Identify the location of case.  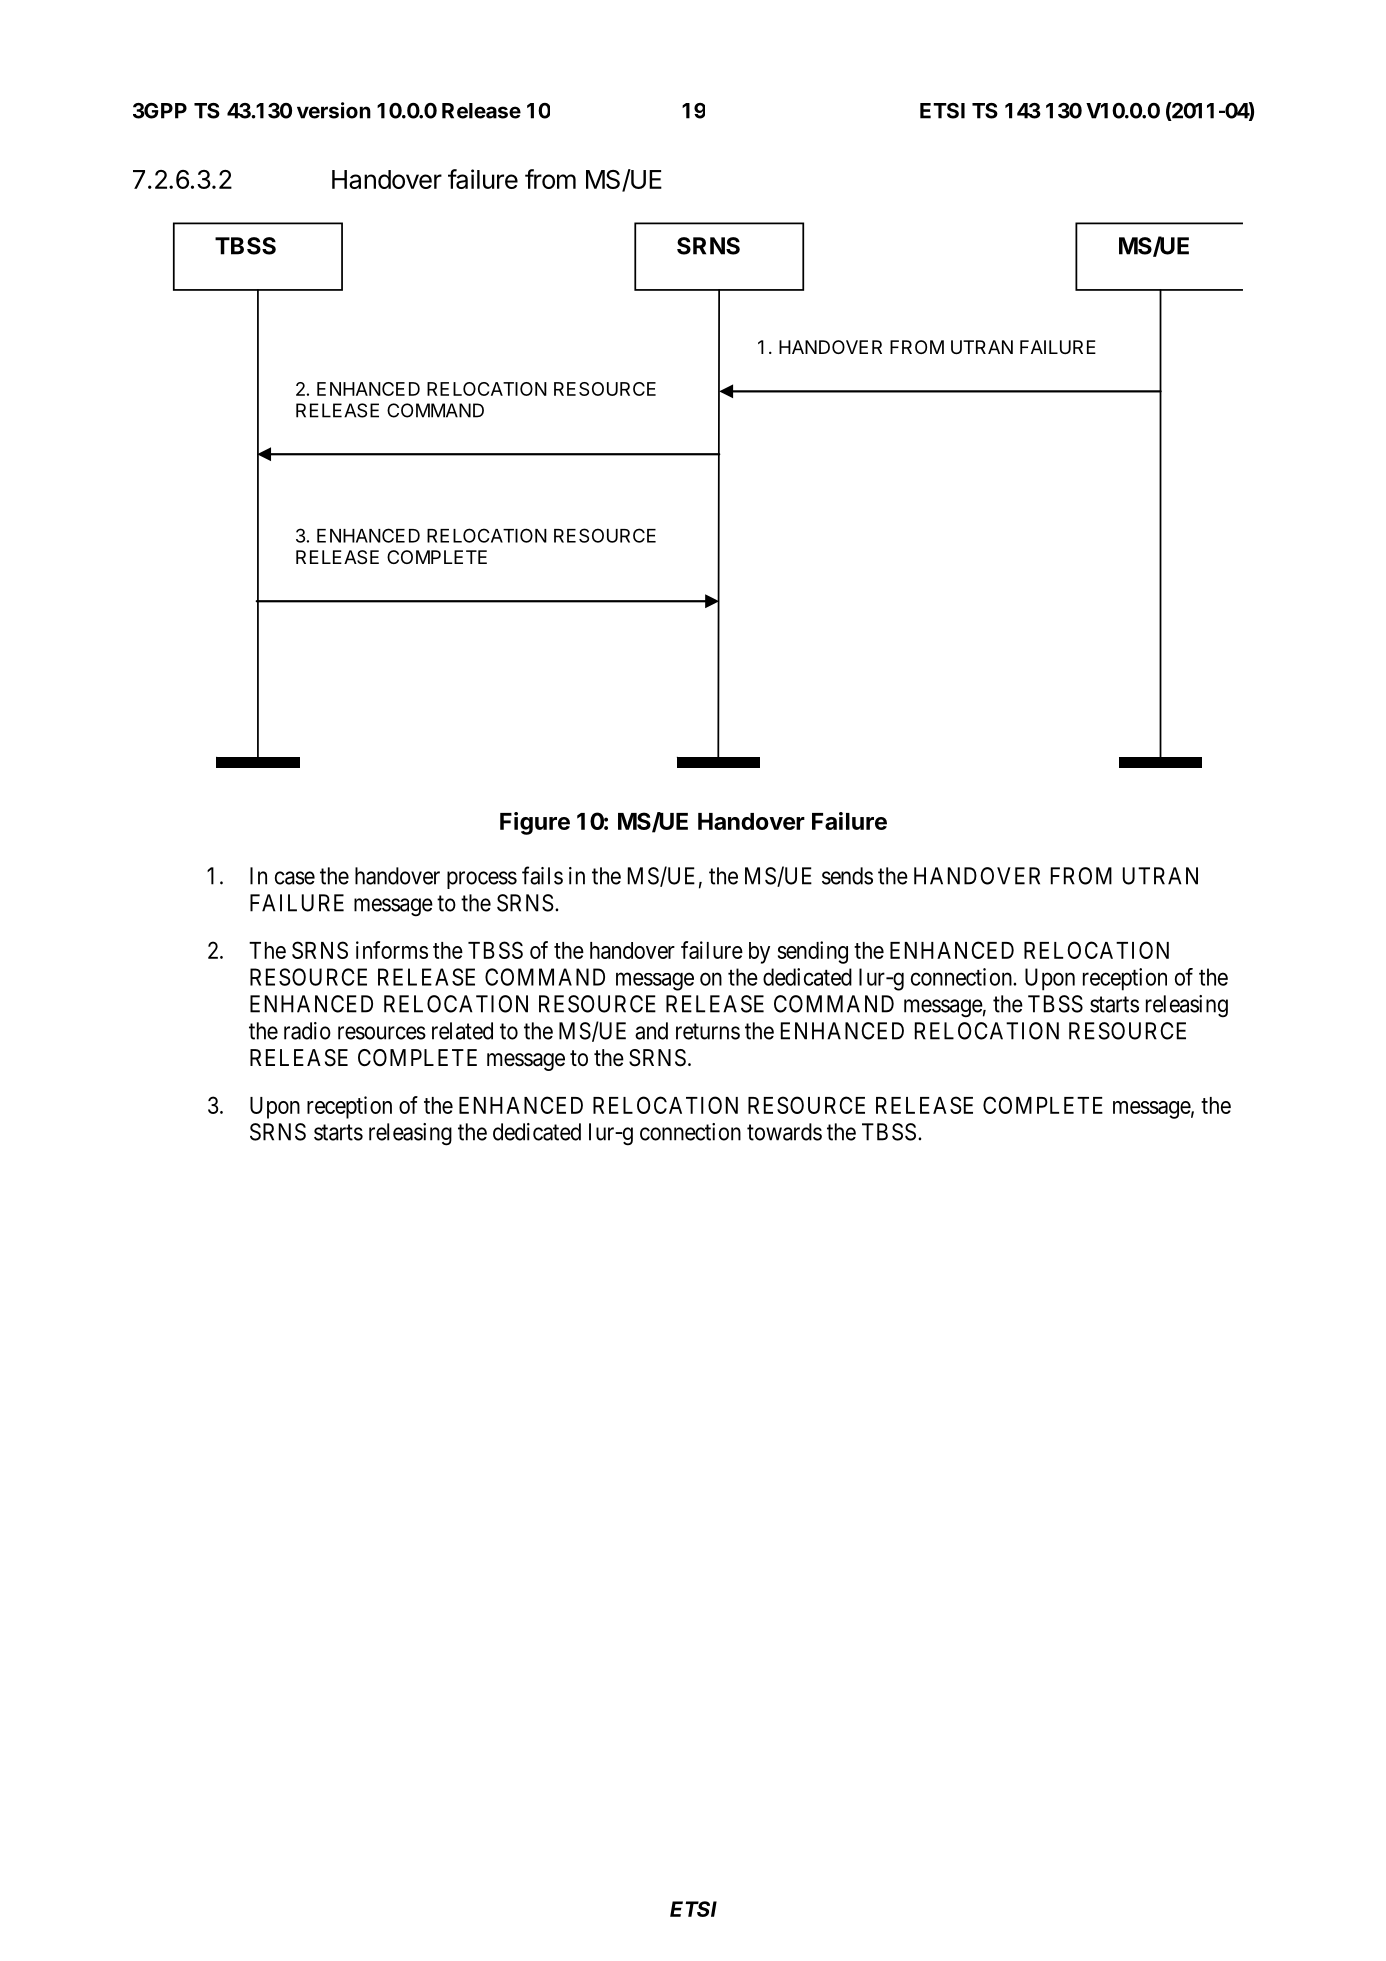
(295, 878).
